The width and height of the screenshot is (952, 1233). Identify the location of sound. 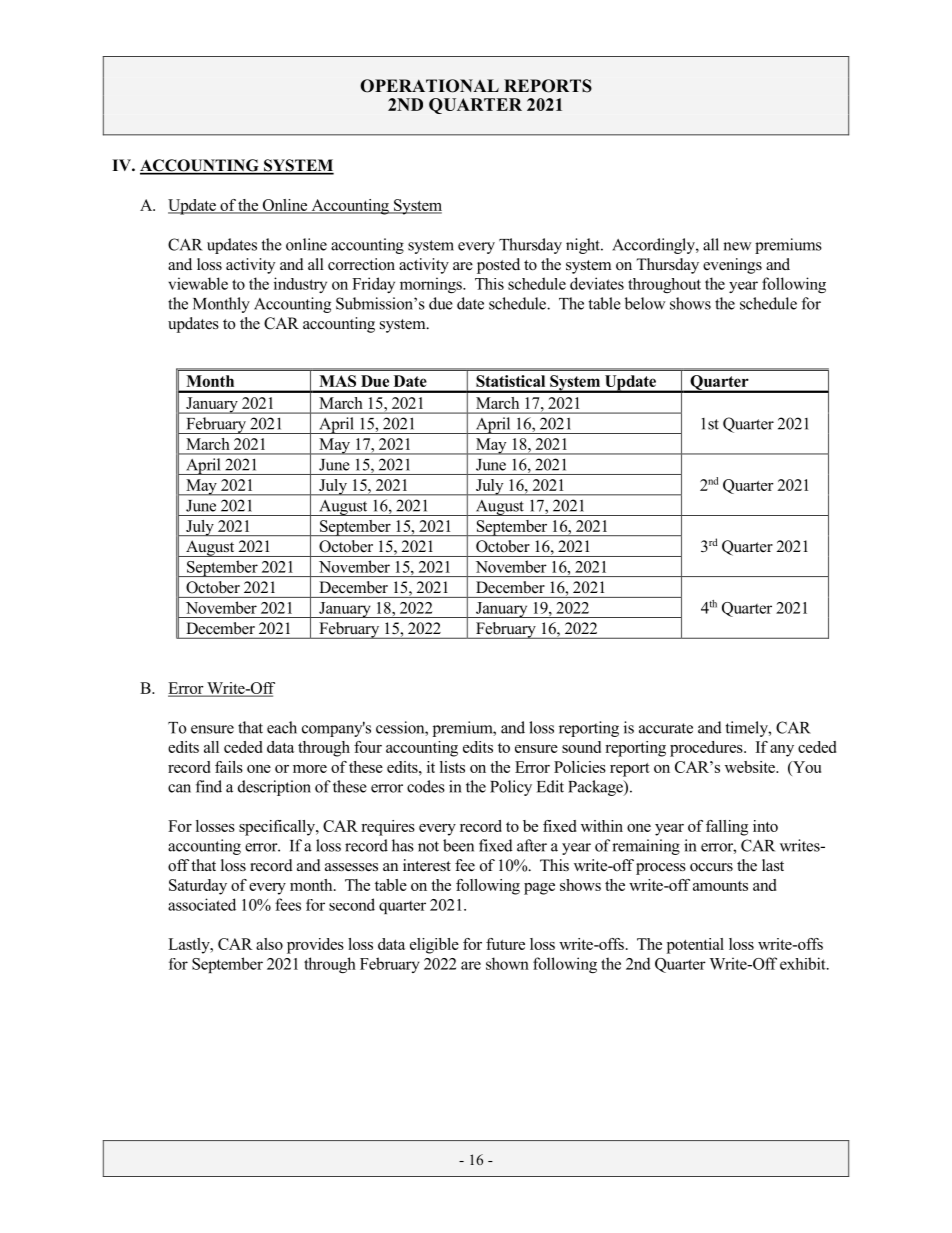
(581, 747).
